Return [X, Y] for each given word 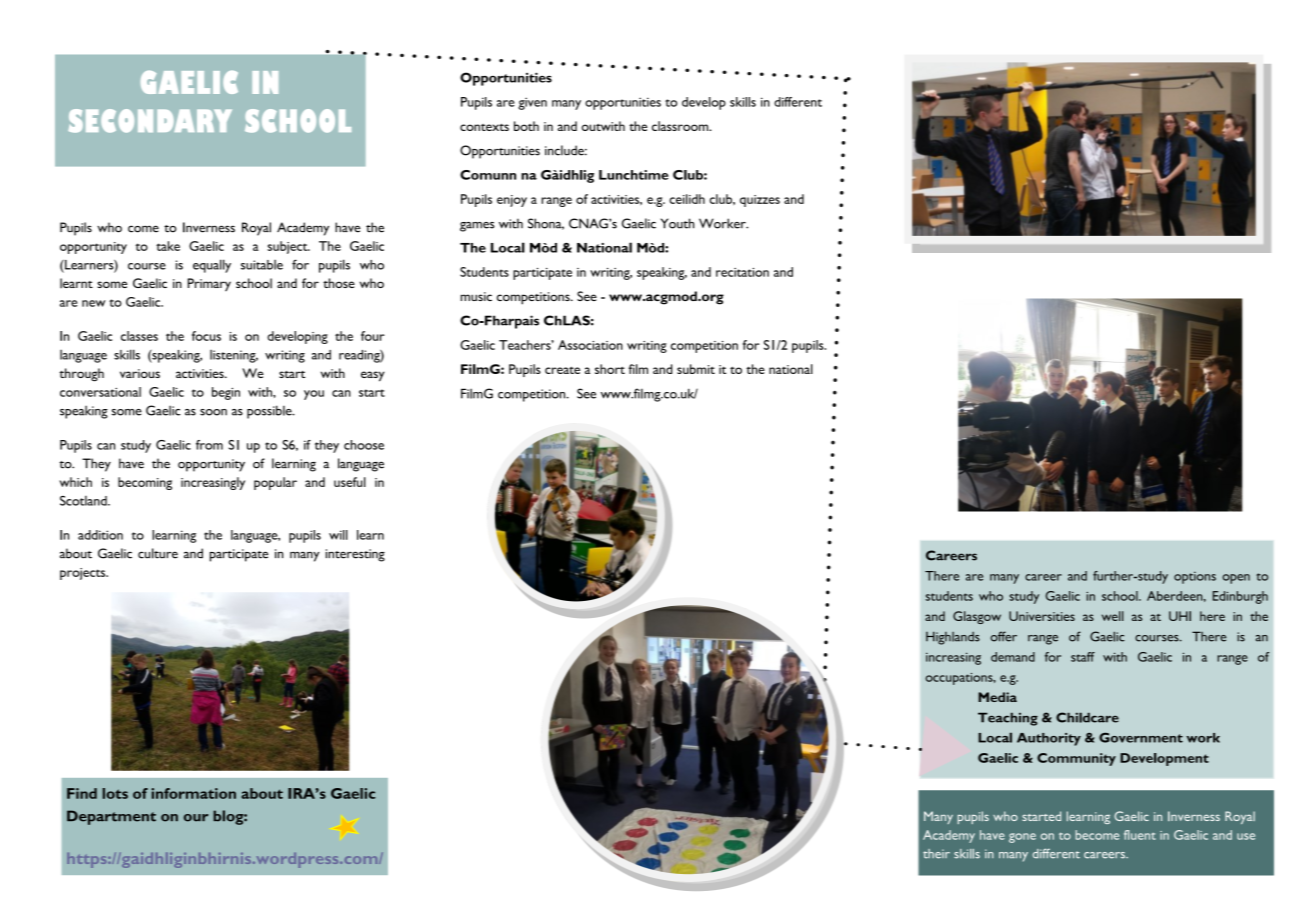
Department [111, 817]
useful [350, 482]
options [1195, 577]
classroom [681, 126]
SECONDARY [150, 121]
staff [1083, 657]
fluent [1140, 835]
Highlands [953, 638]
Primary [209, 284]
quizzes [760, 201]
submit [696, 369]
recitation [742, 272]
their [936, 854]
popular [275, 483]
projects [84, 574]
